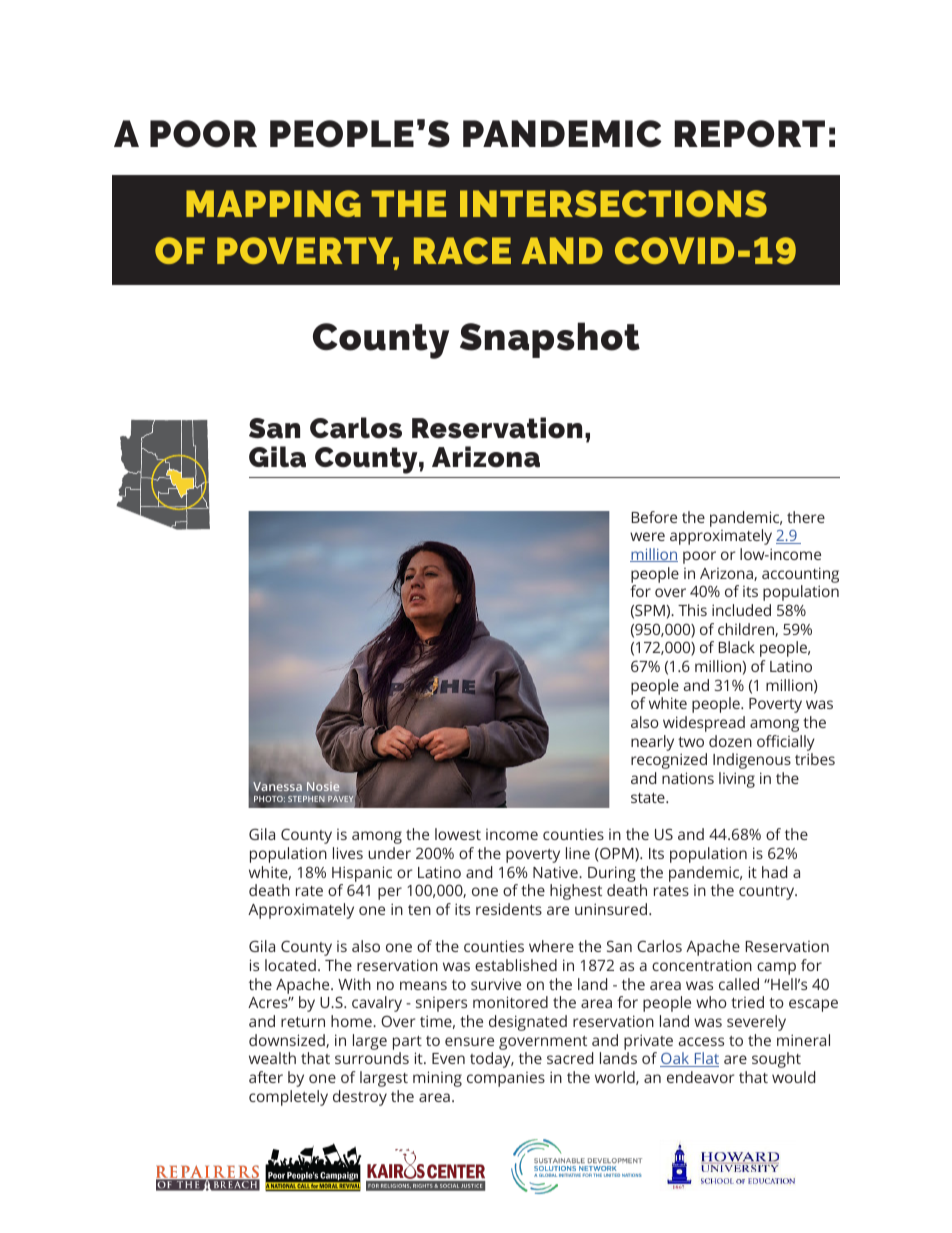 The width and height of the screenshot is (952, 1233). What do you see at coordinates (647, 536) in the screenshot?
I see `were` at bounding box center [647, 536].
